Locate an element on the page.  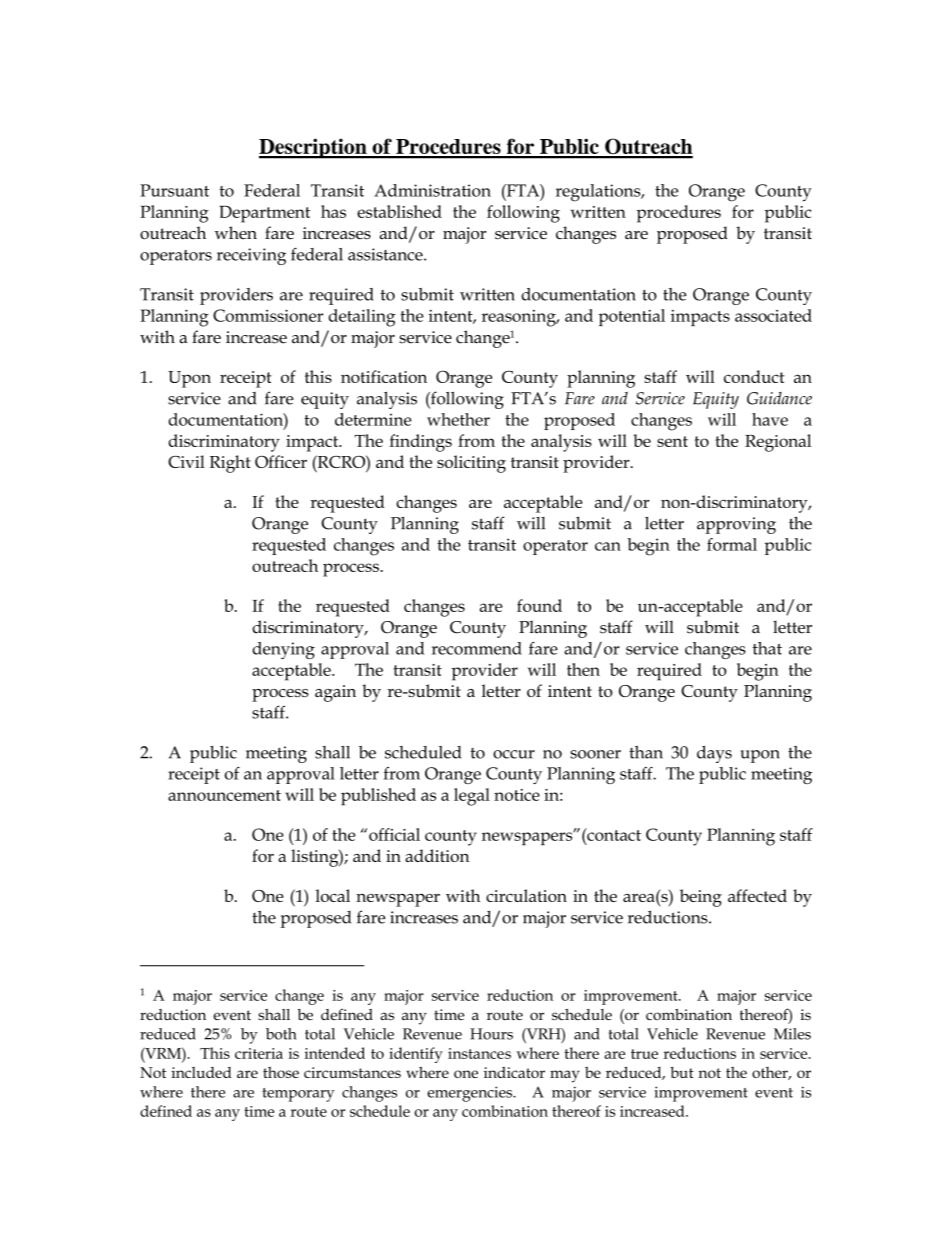
Right is located at coordinates (230, 464).
